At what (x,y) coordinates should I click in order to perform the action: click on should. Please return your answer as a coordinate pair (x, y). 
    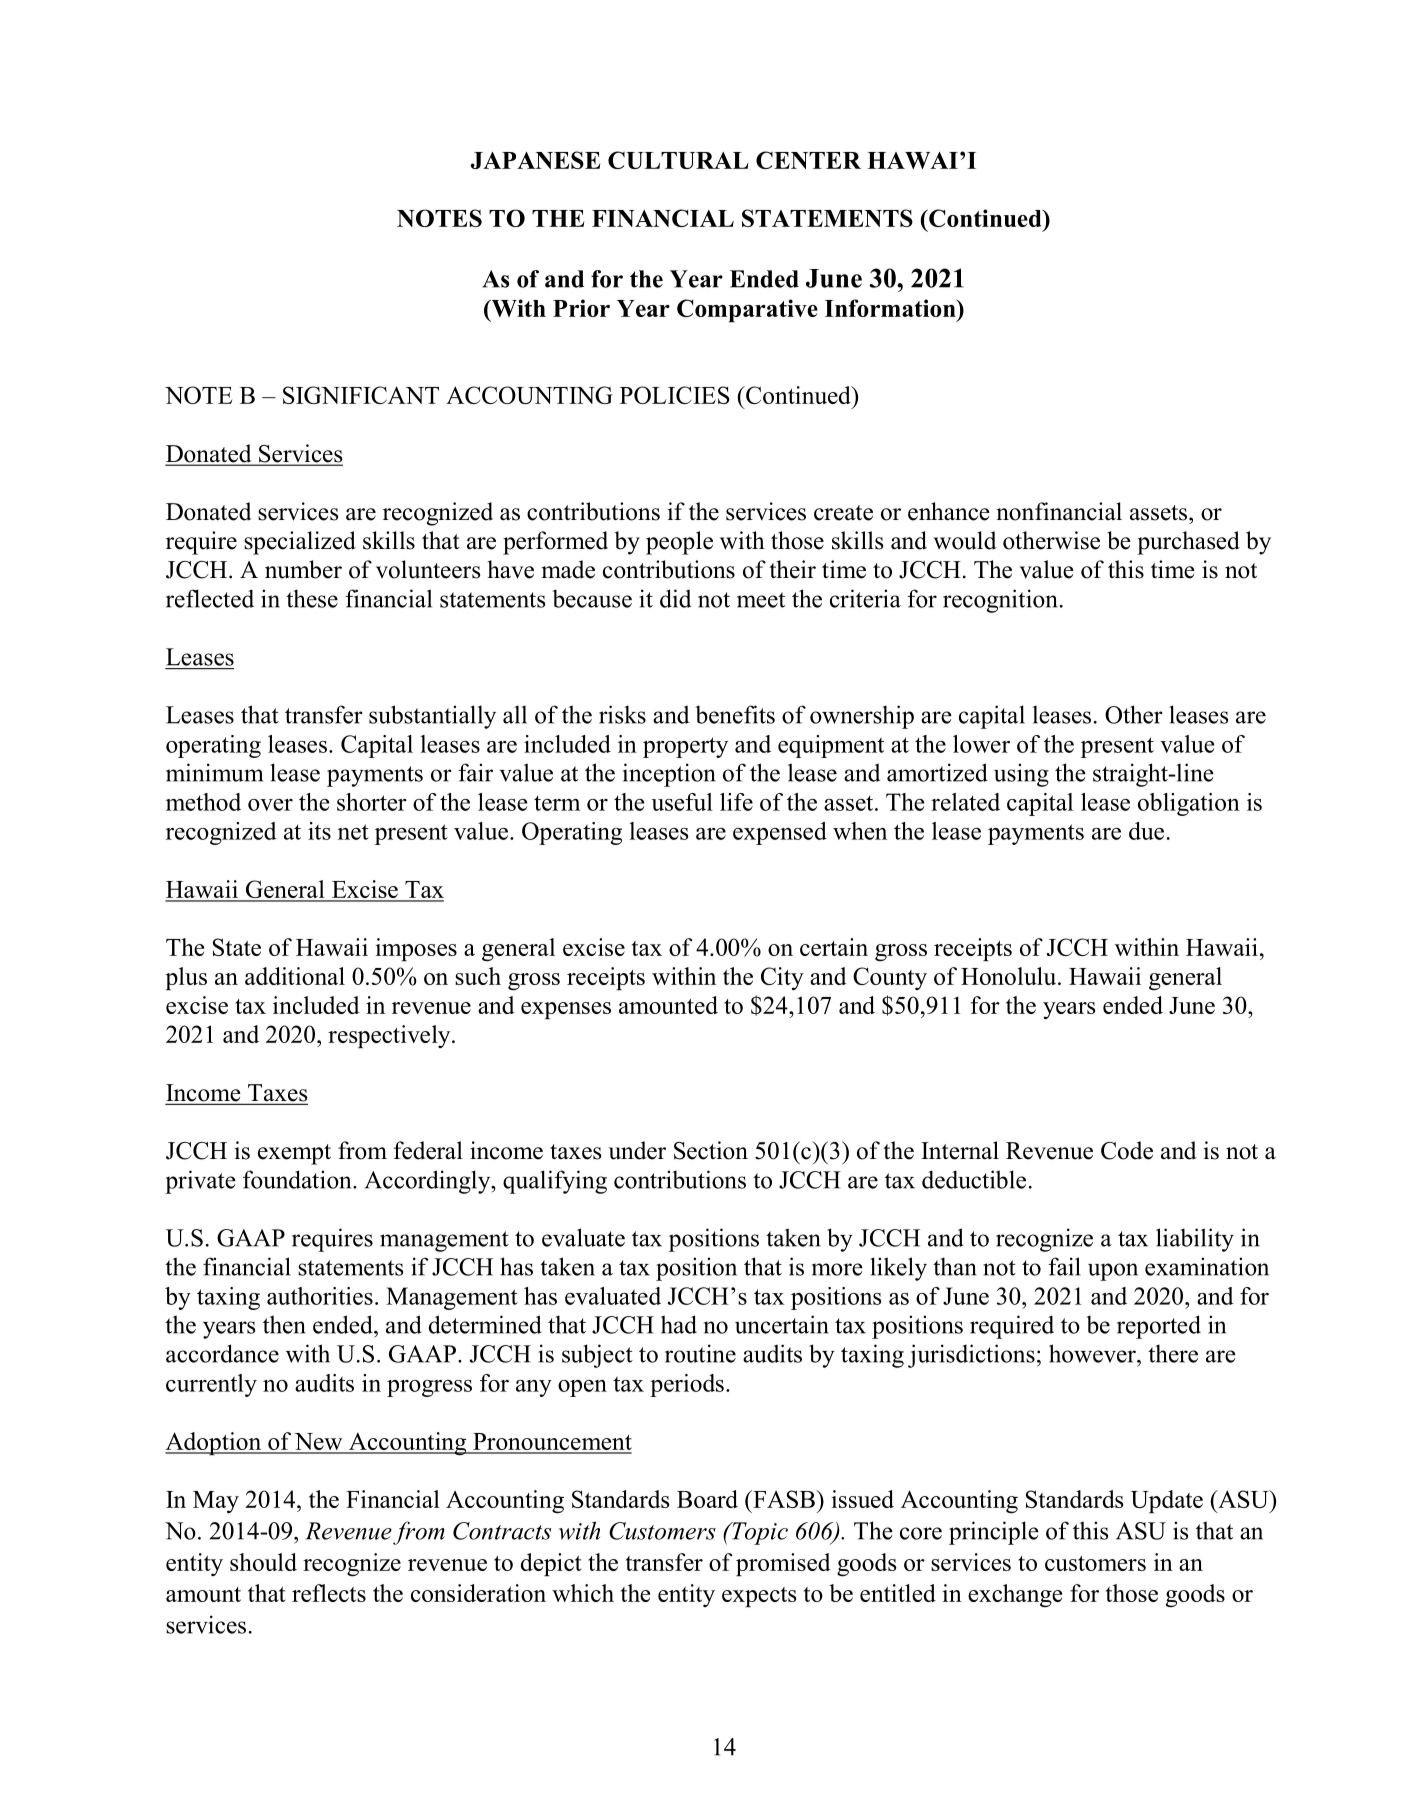
    Looking at the image, I should click on (263, 1562).
